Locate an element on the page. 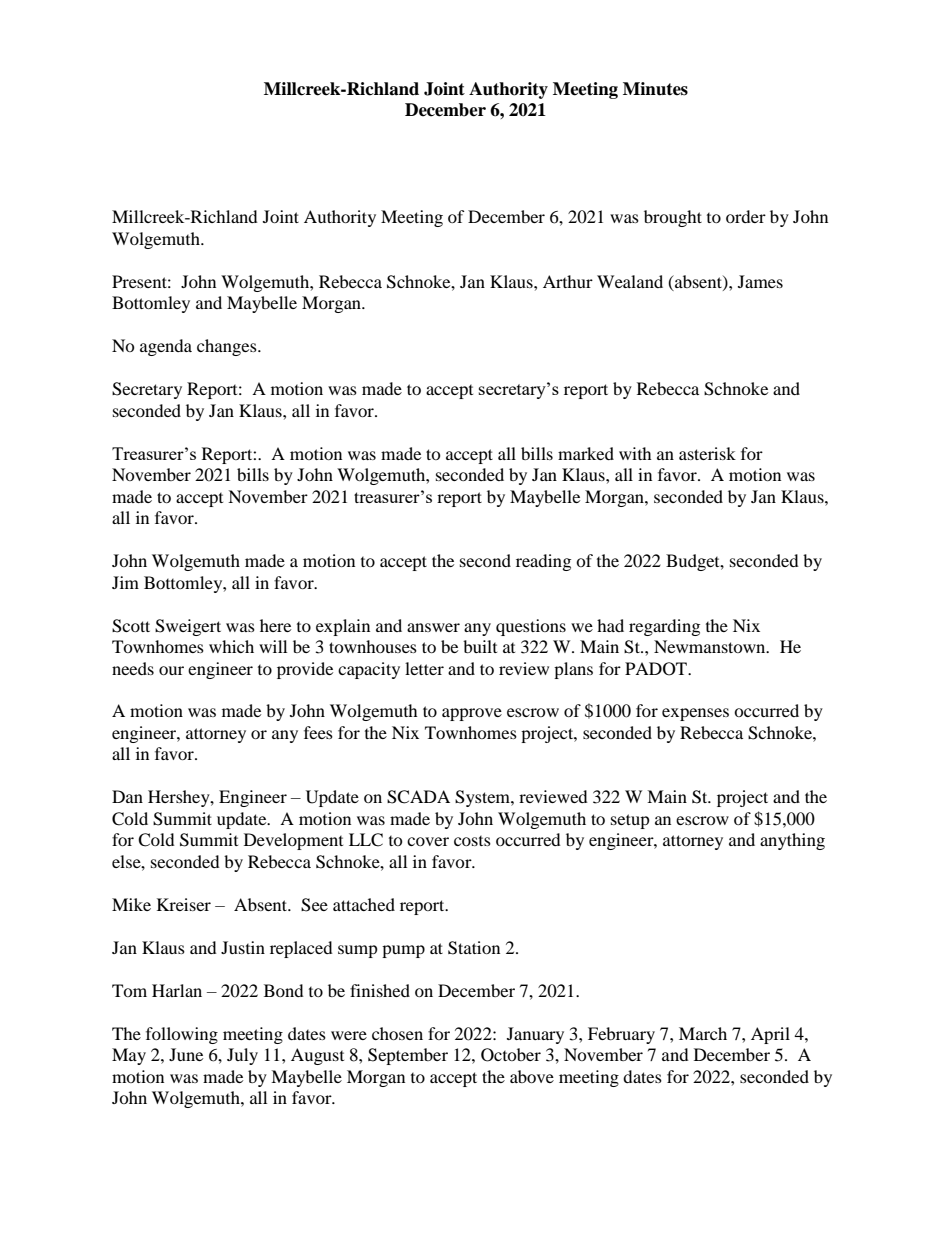 This page has height=1233, width=952. asterisk is located at coordinates (707, 453).
